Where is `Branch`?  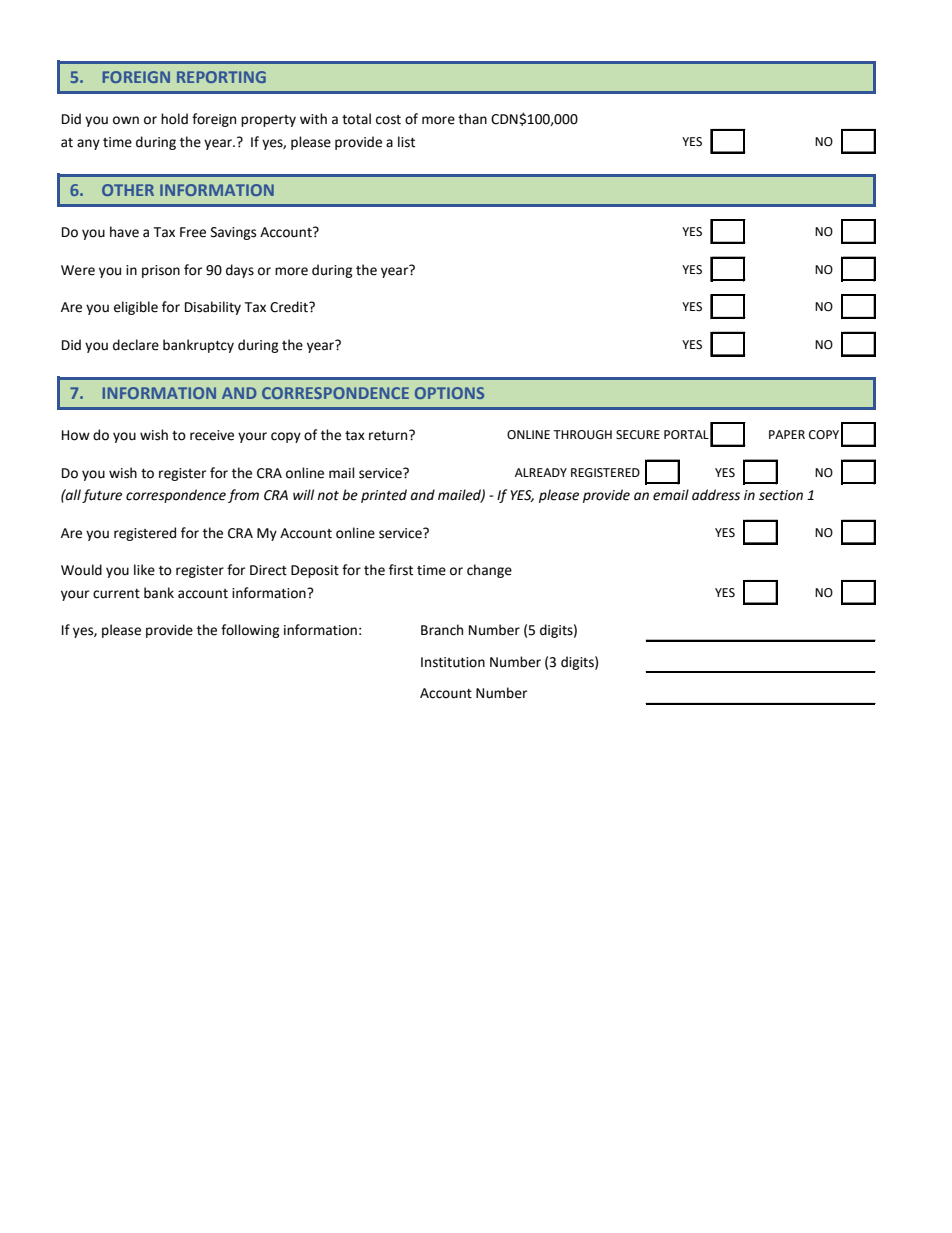 Branch is located at coordinates (442, 630).
